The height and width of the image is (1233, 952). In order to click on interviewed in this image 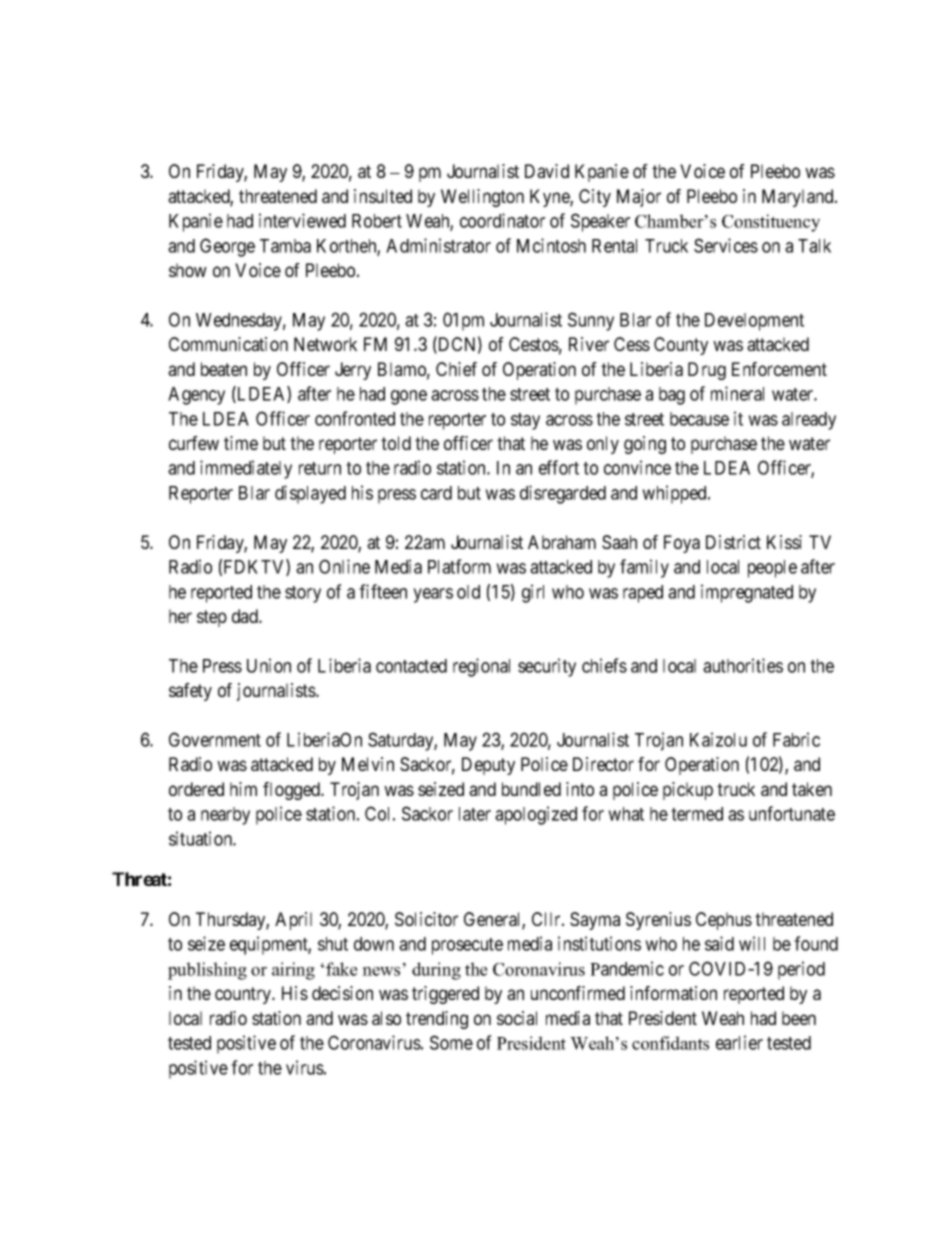, I will do `click(302, 220)`.
